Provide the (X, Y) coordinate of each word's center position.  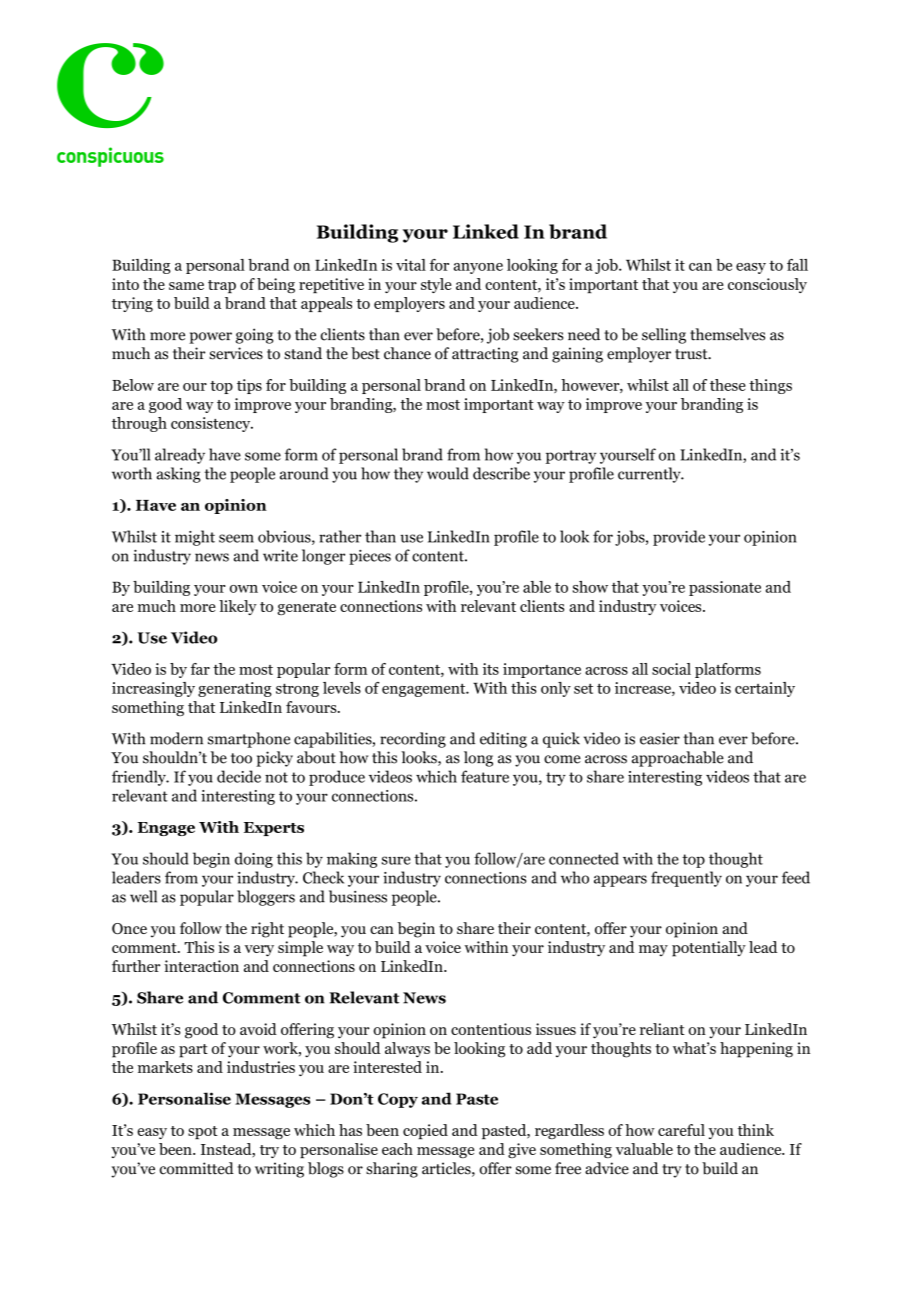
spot (203, 1132)
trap (222, 286)
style (436, 285)
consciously (767, 285)
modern (176, 738)
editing (503, 740)
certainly (765, 689)
